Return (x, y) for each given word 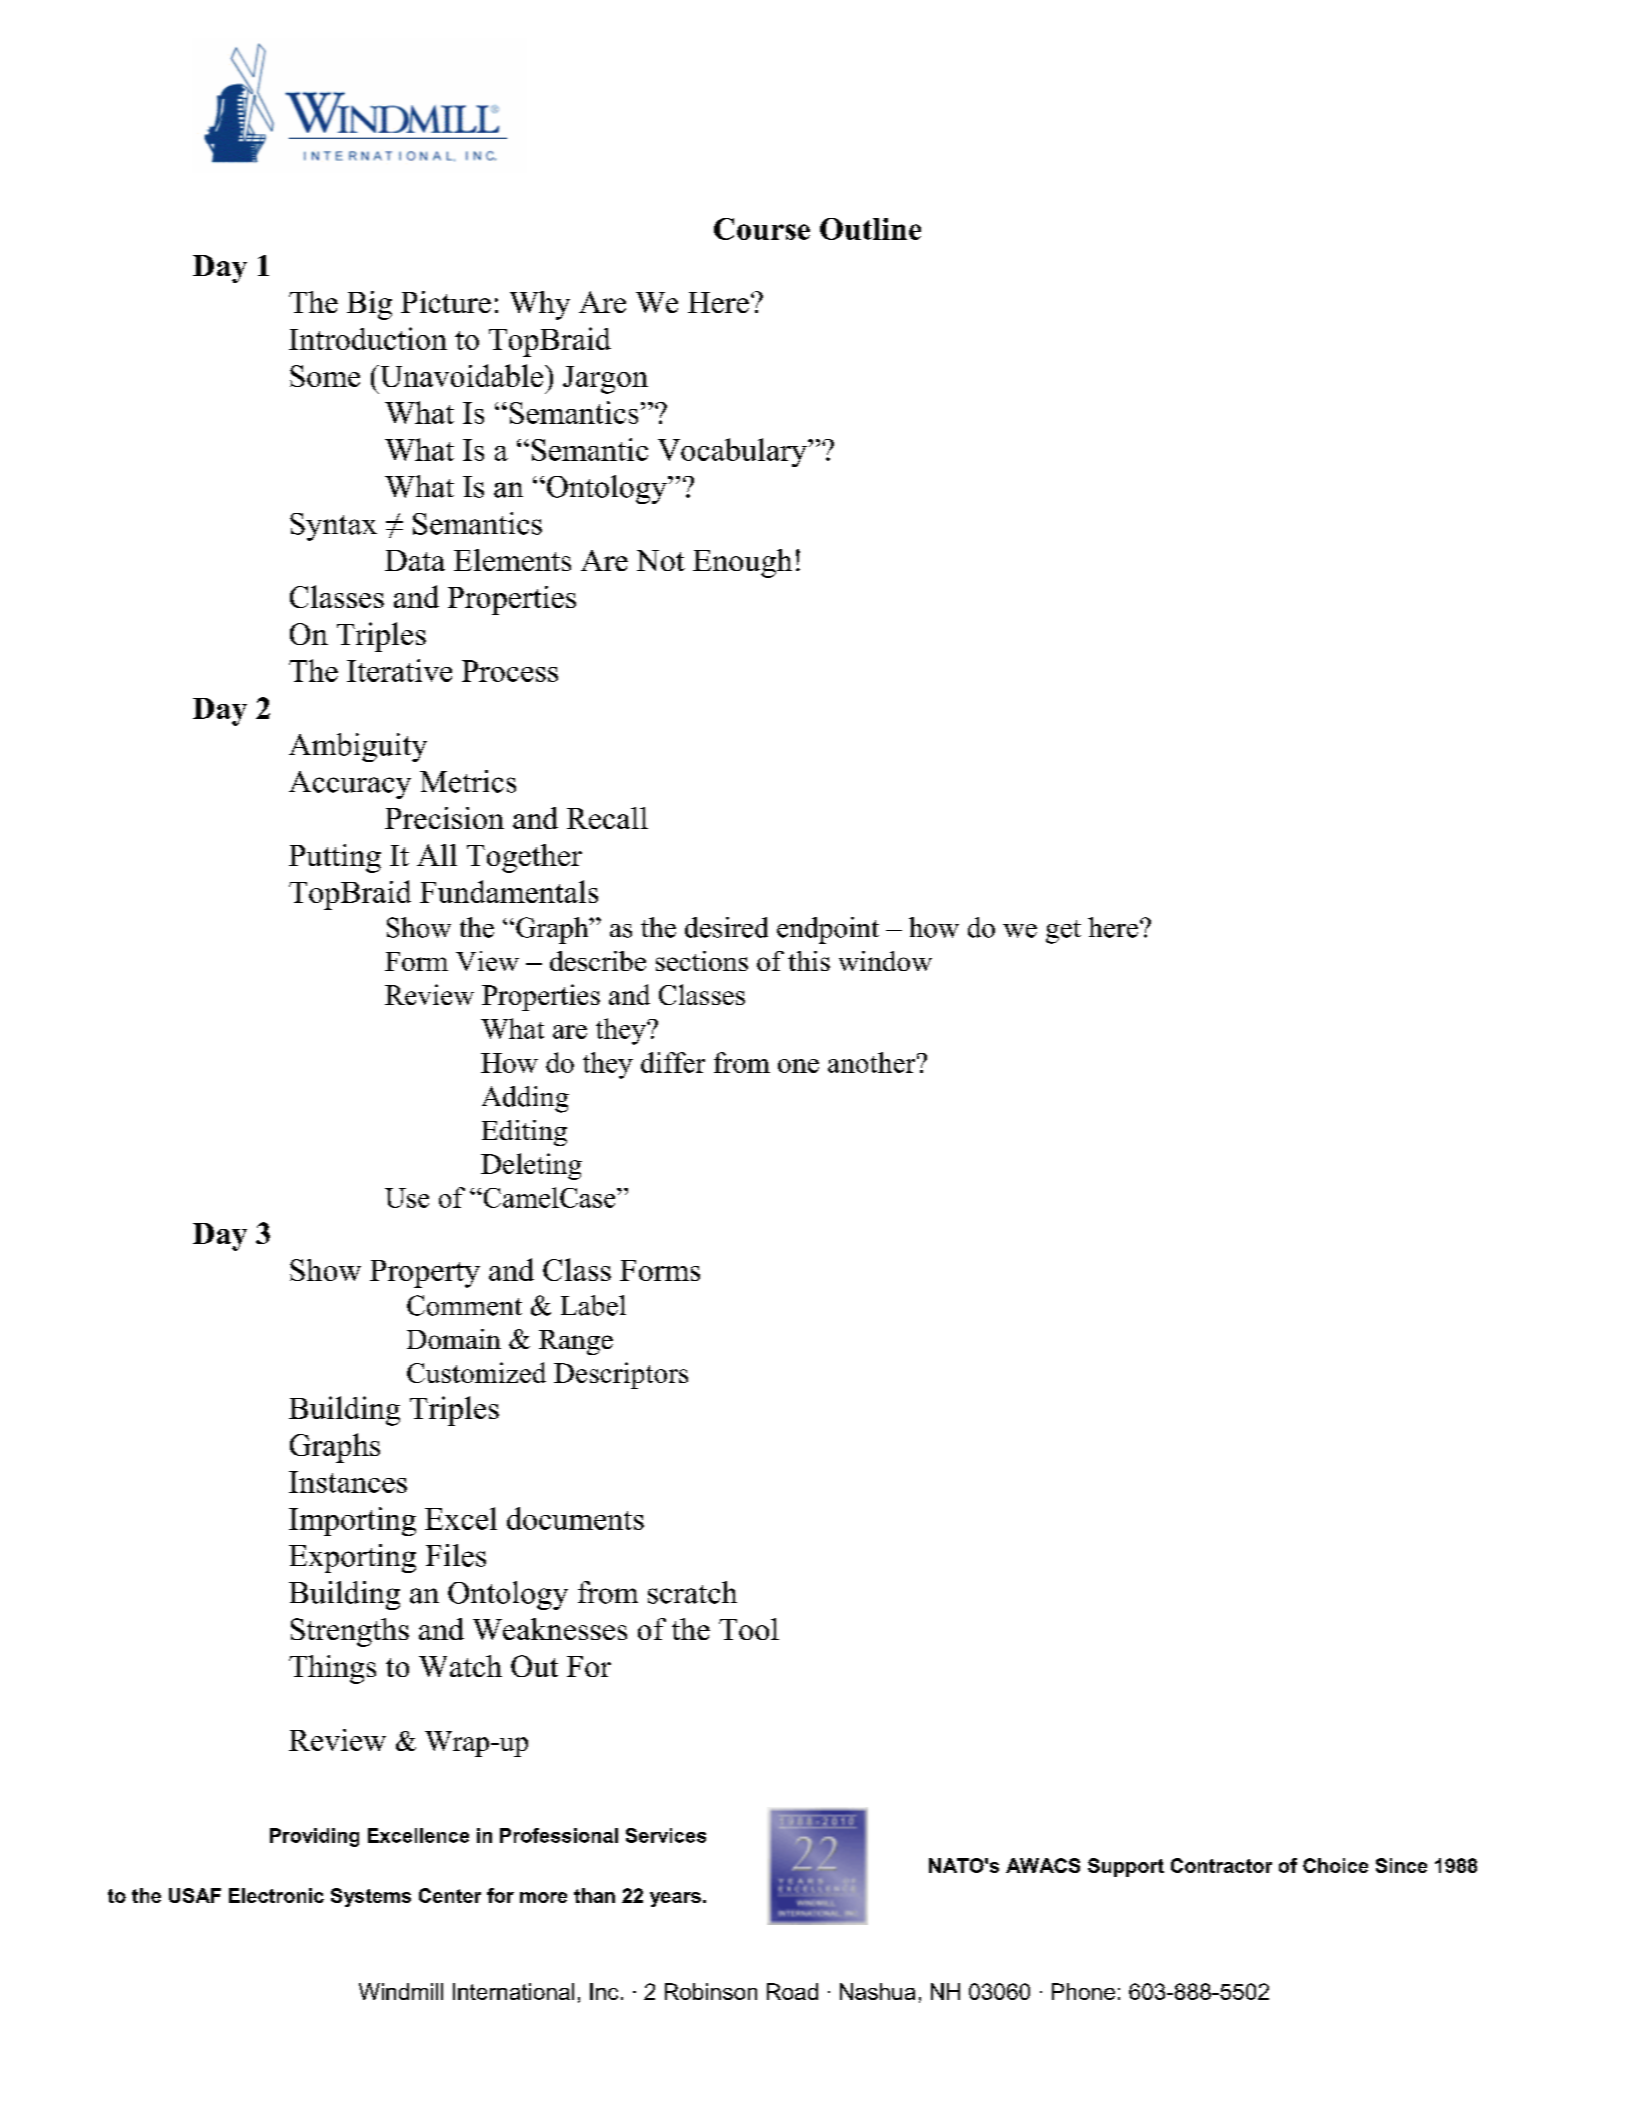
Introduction (368, 338)
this (809, 961)
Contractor (1221, 1865)
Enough (742, 563)
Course (762, 229)
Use (407, 1198)
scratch (692, 1592)
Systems (371, 1897)
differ (673, 1062)
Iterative (399, 670)
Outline (870, 229)
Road (792, 1991)
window (885, 961)
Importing (352, 1521)
